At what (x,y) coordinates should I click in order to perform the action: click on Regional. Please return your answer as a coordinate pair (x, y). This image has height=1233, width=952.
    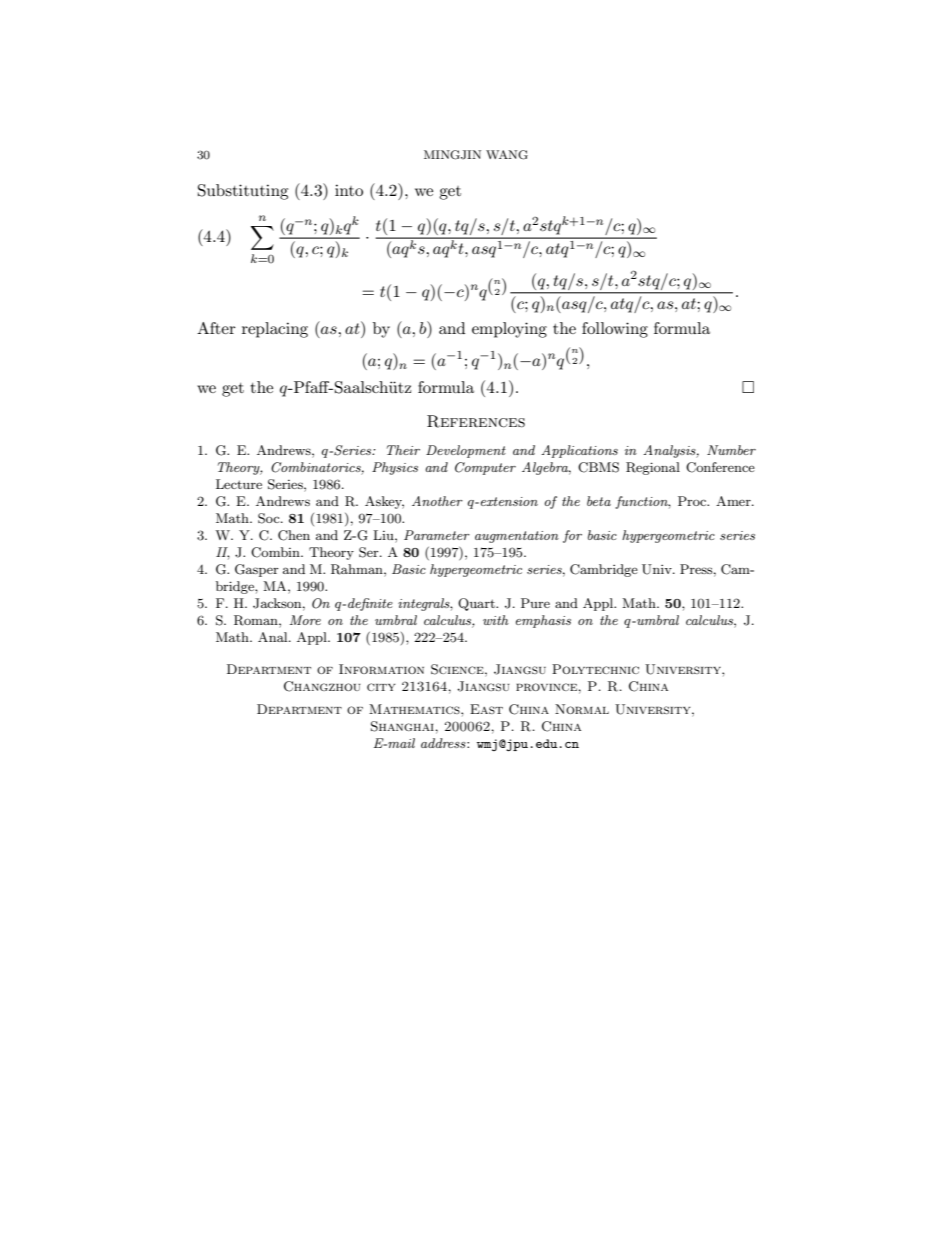
    Looking at the image, I should click on (653, 468).
